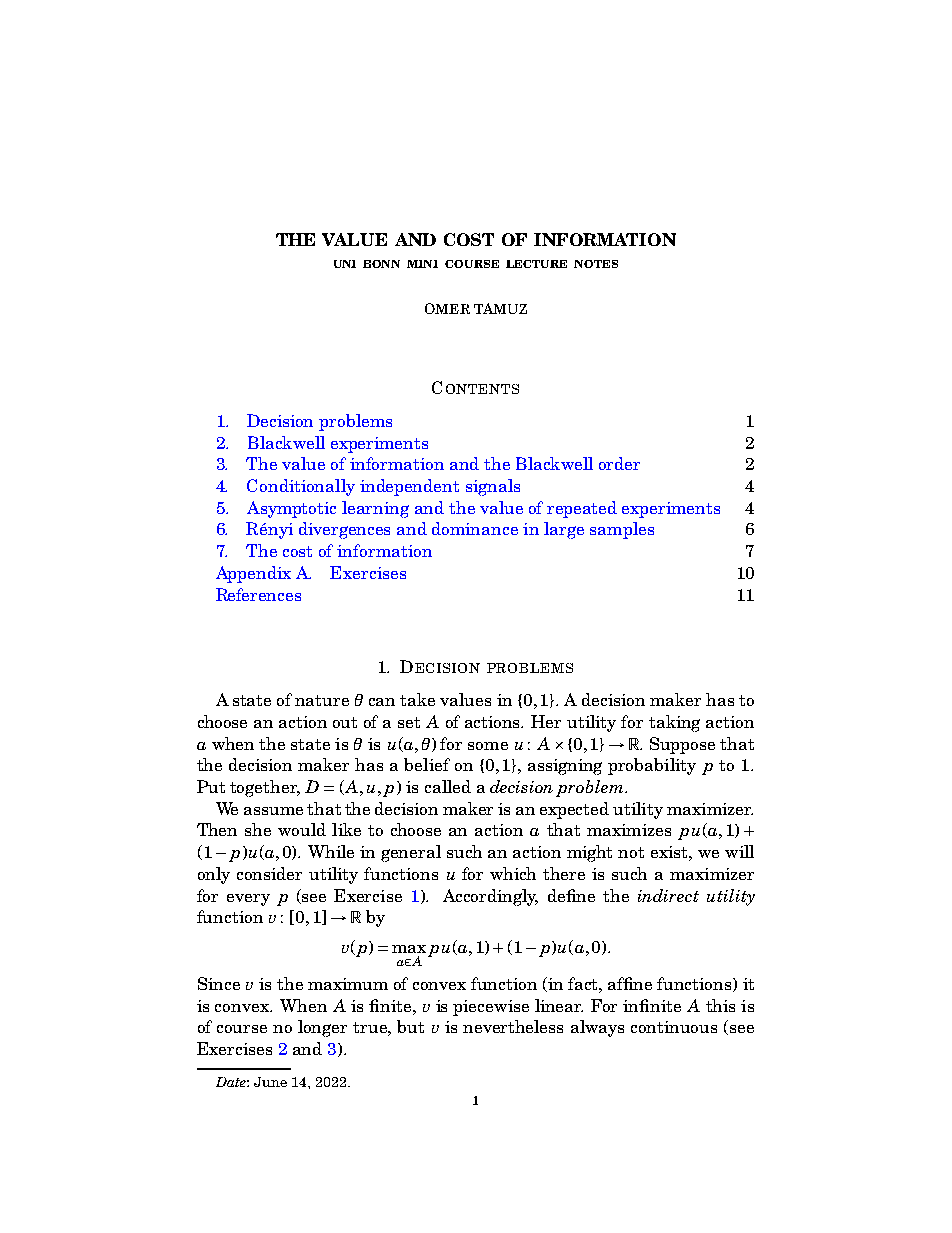  Describe the element at coordinates (345, 264) in the document. I see `UNI` at that location.
